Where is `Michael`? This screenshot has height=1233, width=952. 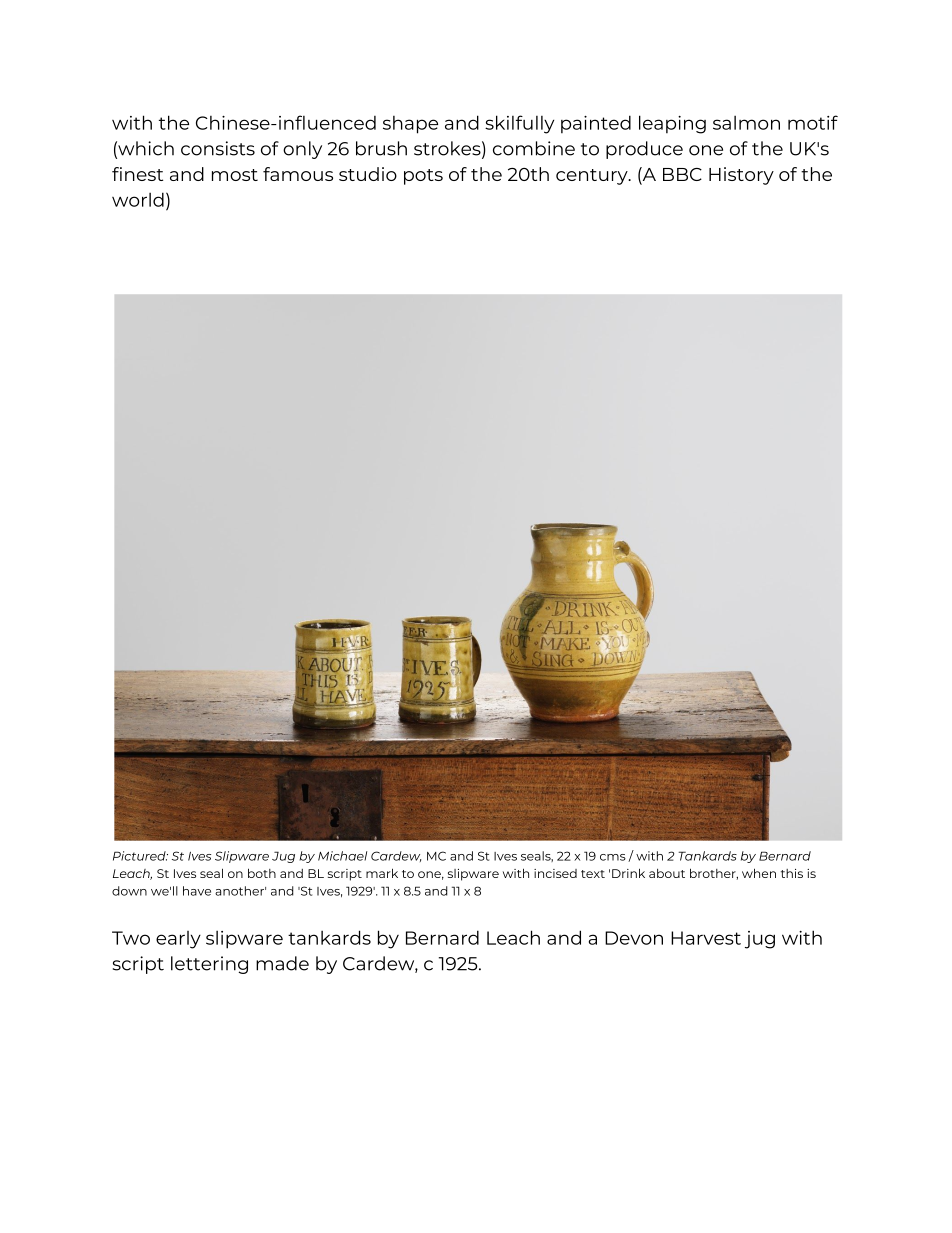
Michael is located at coordinates (342, 856).
